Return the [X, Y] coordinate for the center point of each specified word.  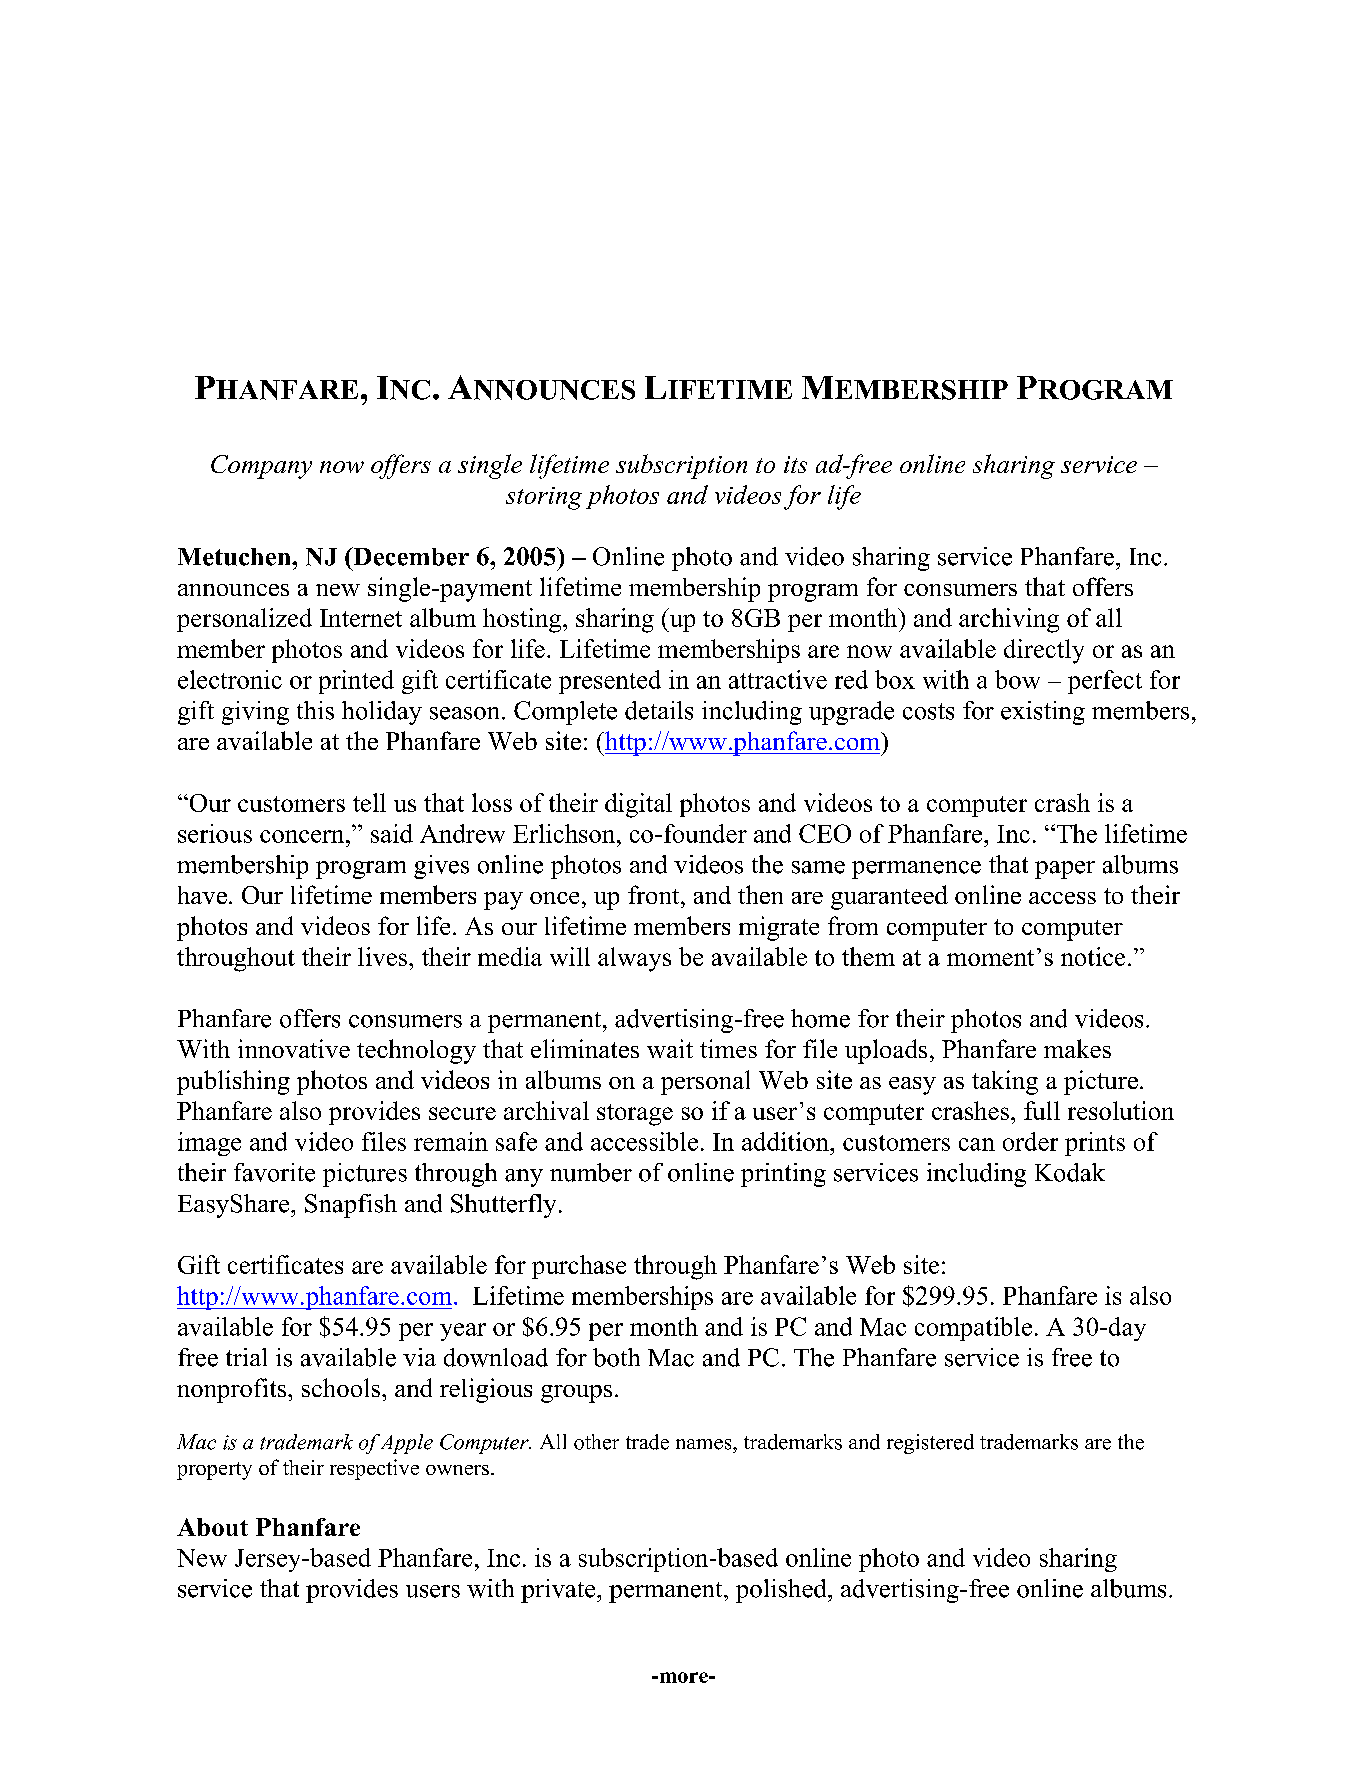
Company [261, 467]
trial [246, 1357]
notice [1093, 956]
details [659, 710]
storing [544, 498]
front [655, 894]
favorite [274, 1172]
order [1030, 1141]
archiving [1009, 620]
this [315, 710]
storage [635, 1115]
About [212, 1527]
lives [384, 956]
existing [1043, 713]
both [616, 1357]
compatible [973, 1329]
